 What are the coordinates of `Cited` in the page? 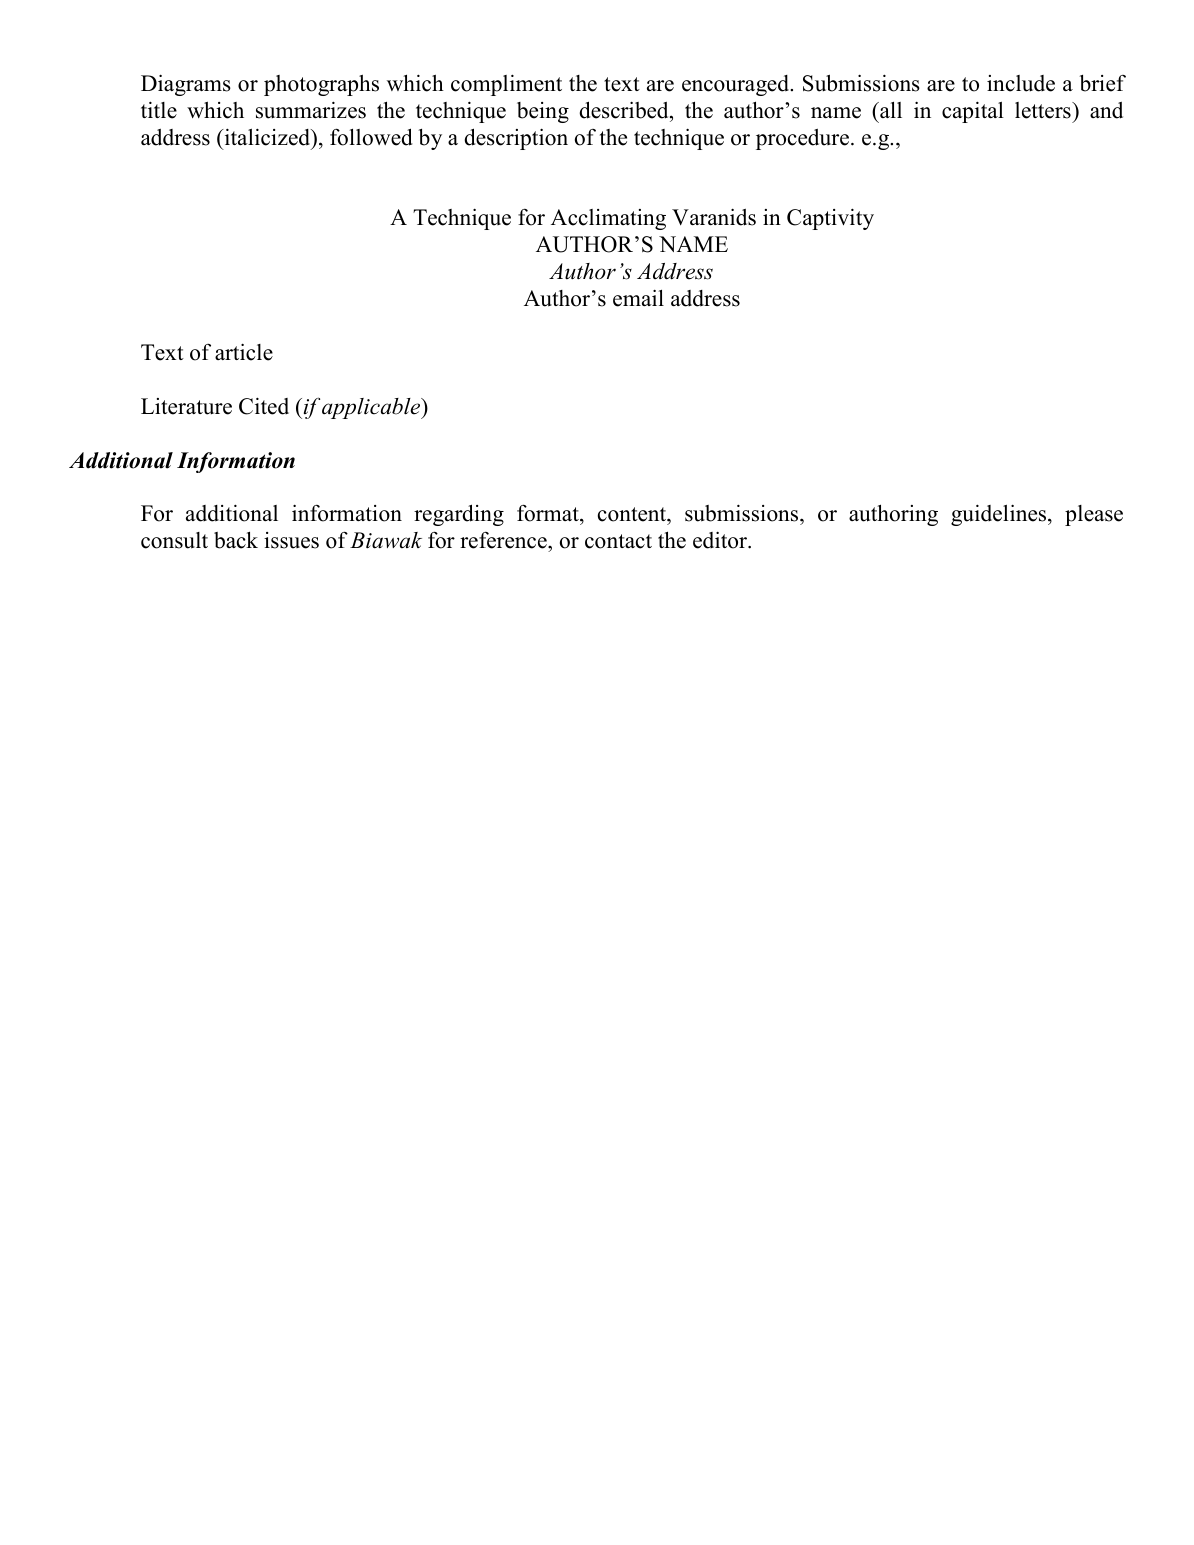 It's located at (264, 406).
